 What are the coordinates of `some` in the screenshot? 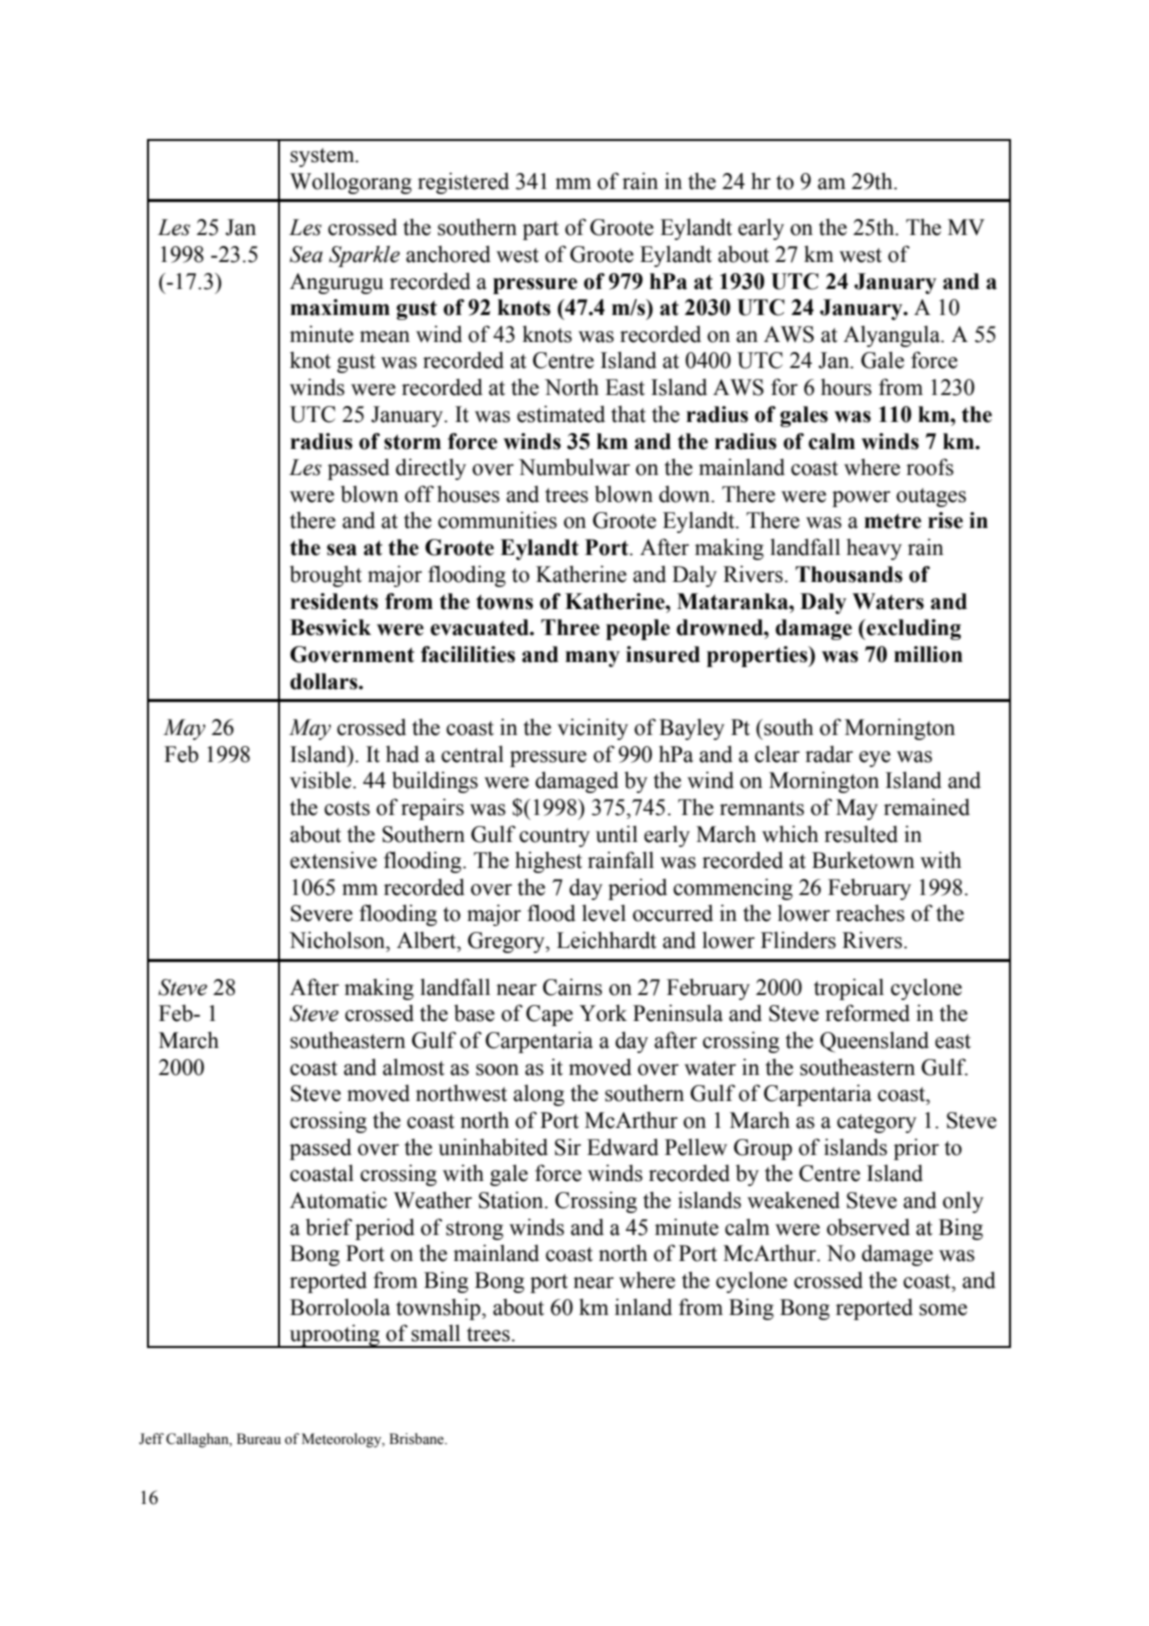 It's located at (943, 1310).
